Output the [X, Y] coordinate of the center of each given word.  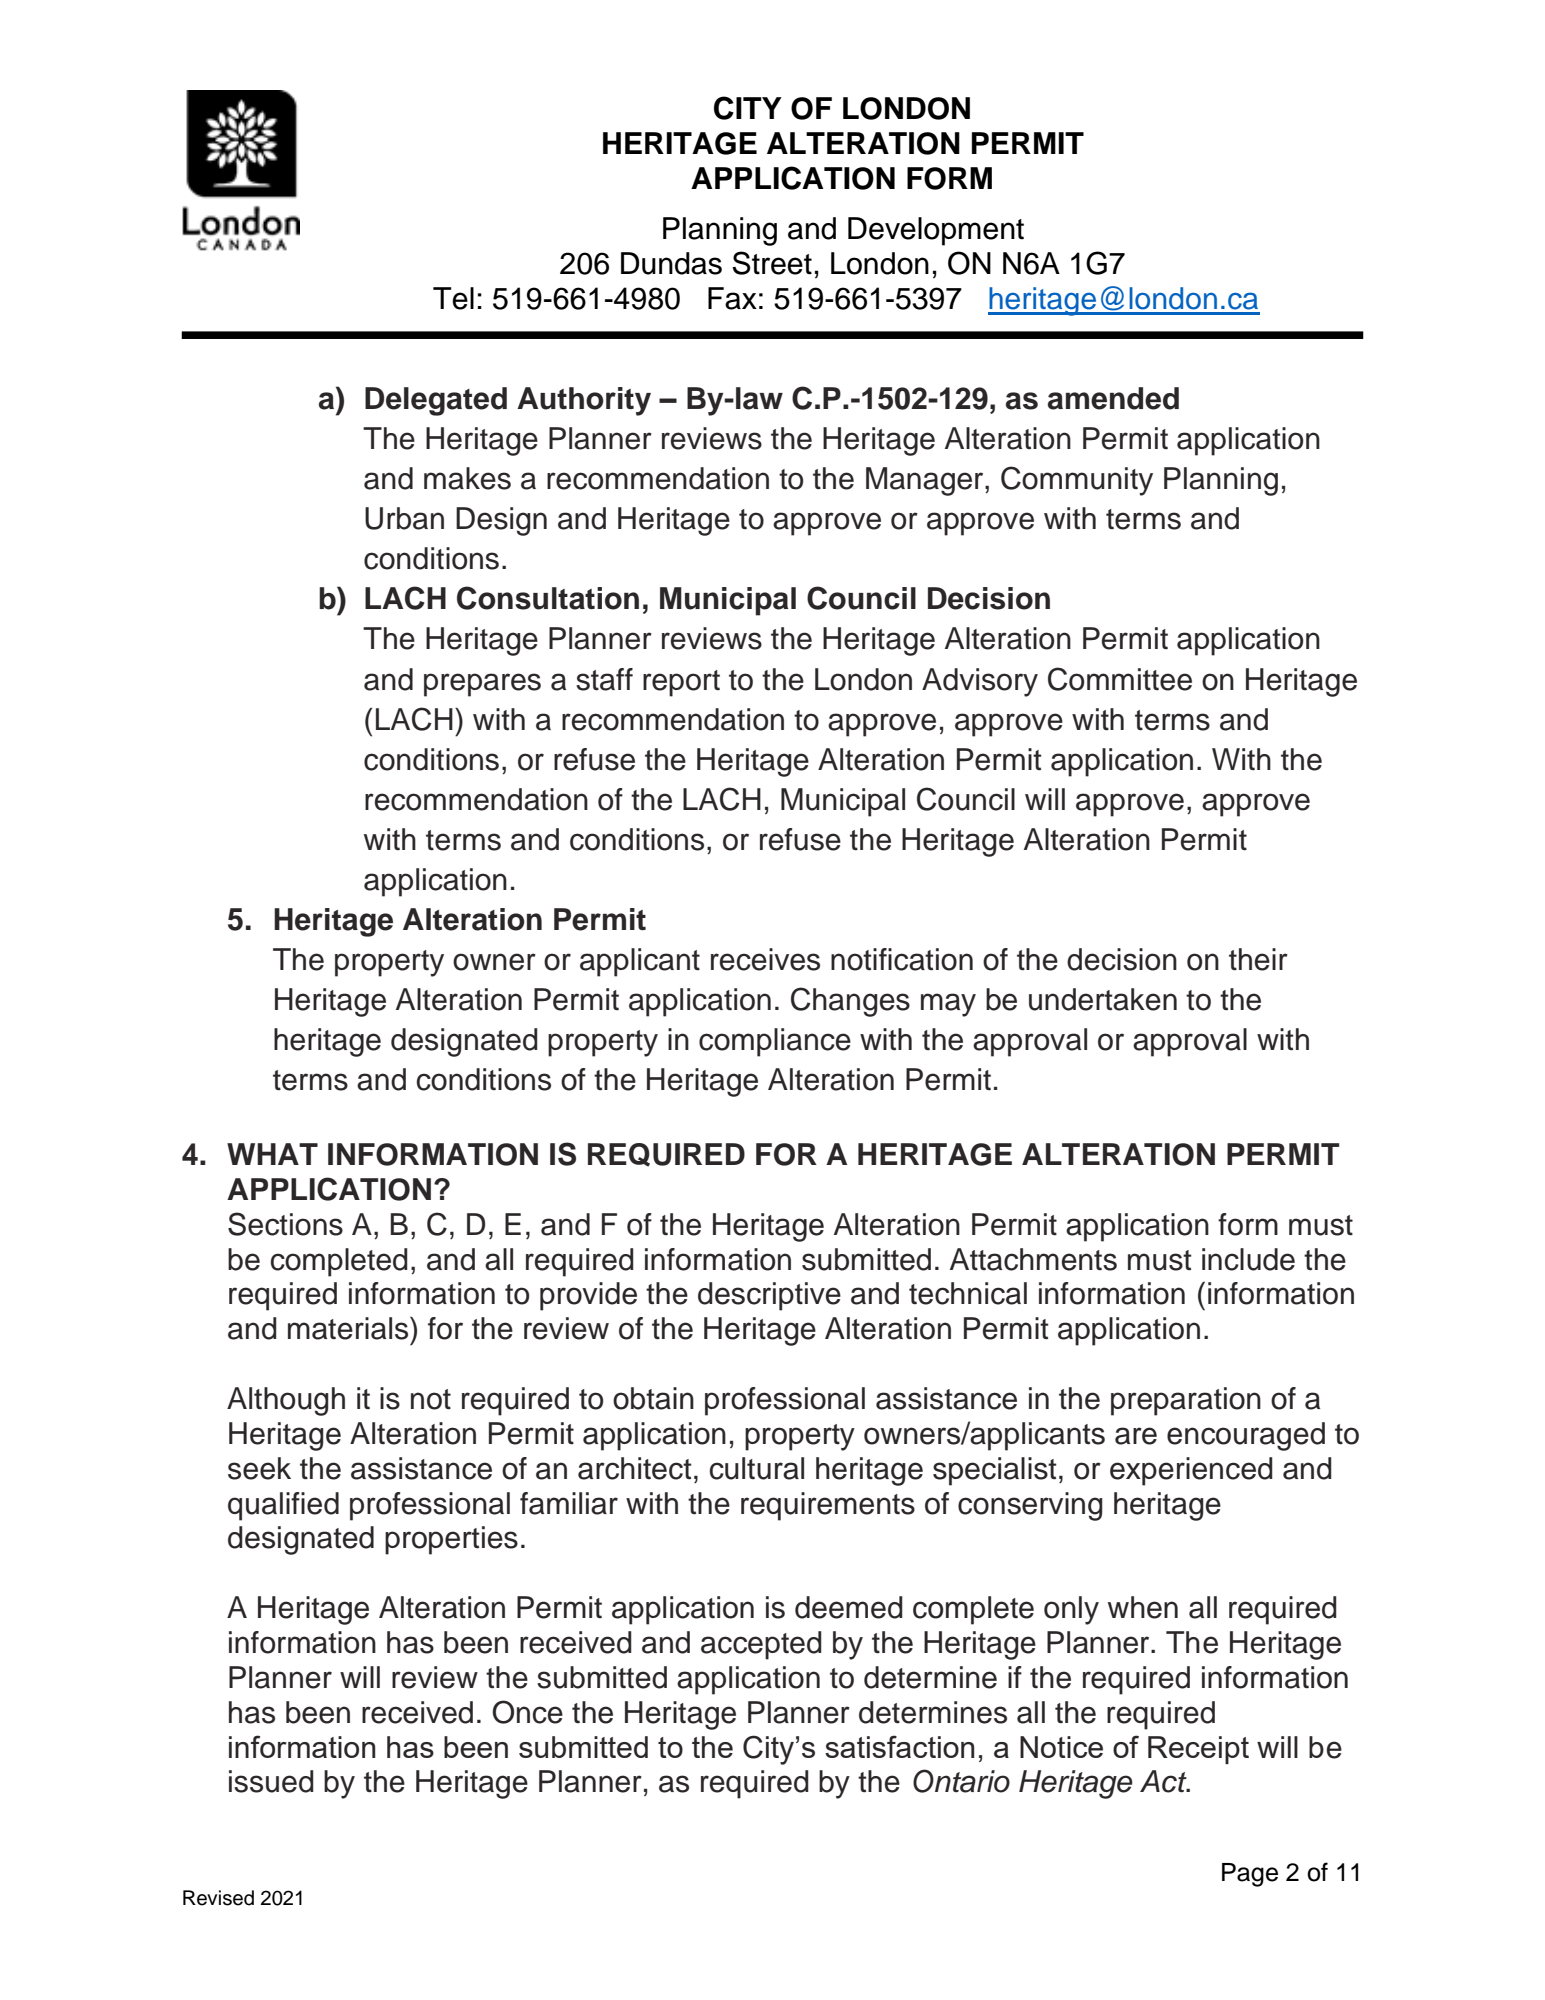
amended [1113, 398]
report [681, 683]
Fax [732, 298]
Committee [1120, 679]
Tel [453, 298]
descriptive [769, 1296]
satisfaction [899, 1746]
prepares [482, 685]
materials [349, 1328]
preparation [1186, 1401]
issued [271, 1781]
